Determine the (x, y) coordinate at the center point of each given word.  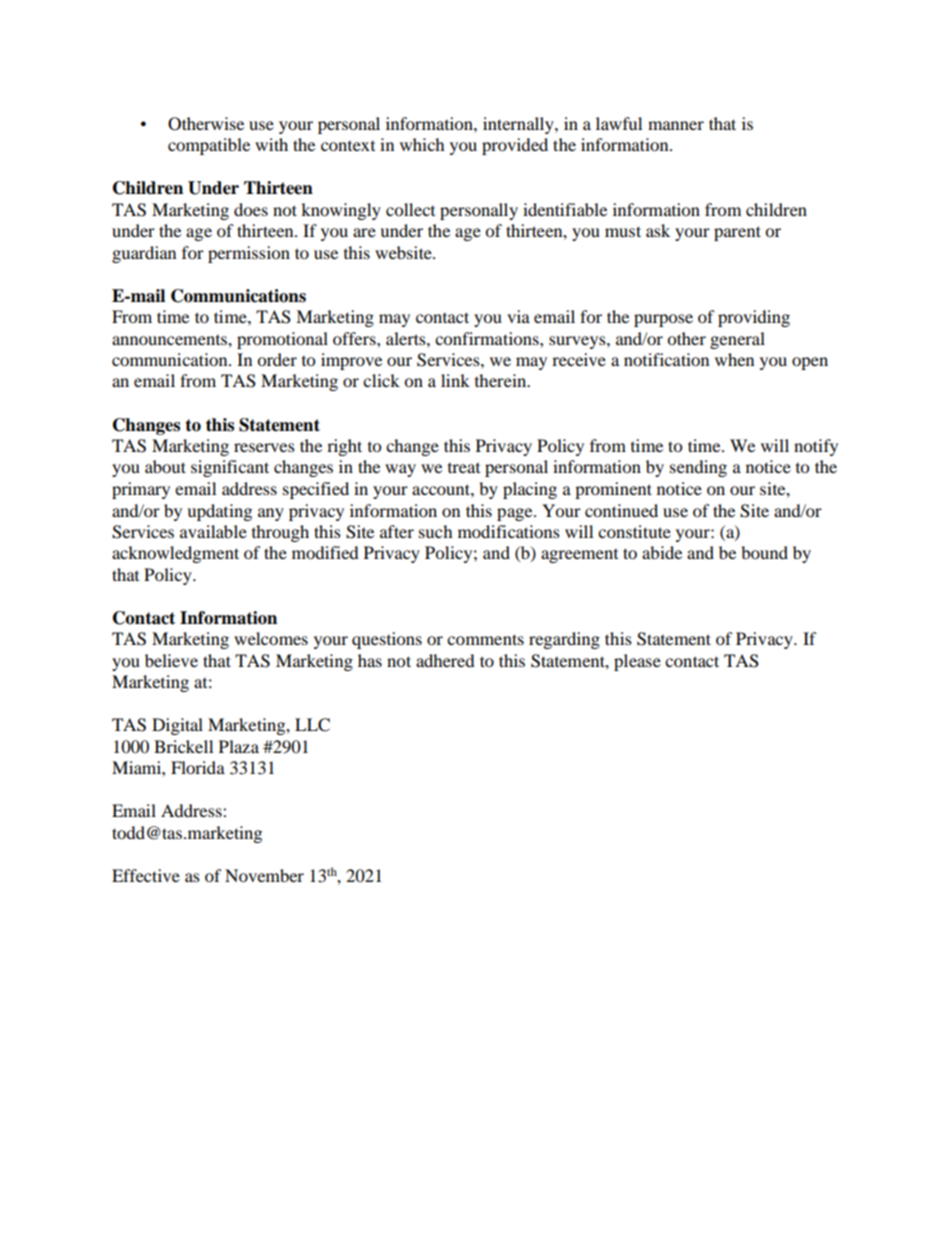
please (637, 662)
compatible (209, 146)
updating (219, 512)
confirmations (488, 338)
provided (515, 146)
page (516, 514)
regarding (564, 640)
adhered (445, 660)
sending (698, 468)
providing (754, 318)
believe (171, 660)
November (264, 875)
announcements (170, 340)
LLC (312, 725)
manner (676, 125)
